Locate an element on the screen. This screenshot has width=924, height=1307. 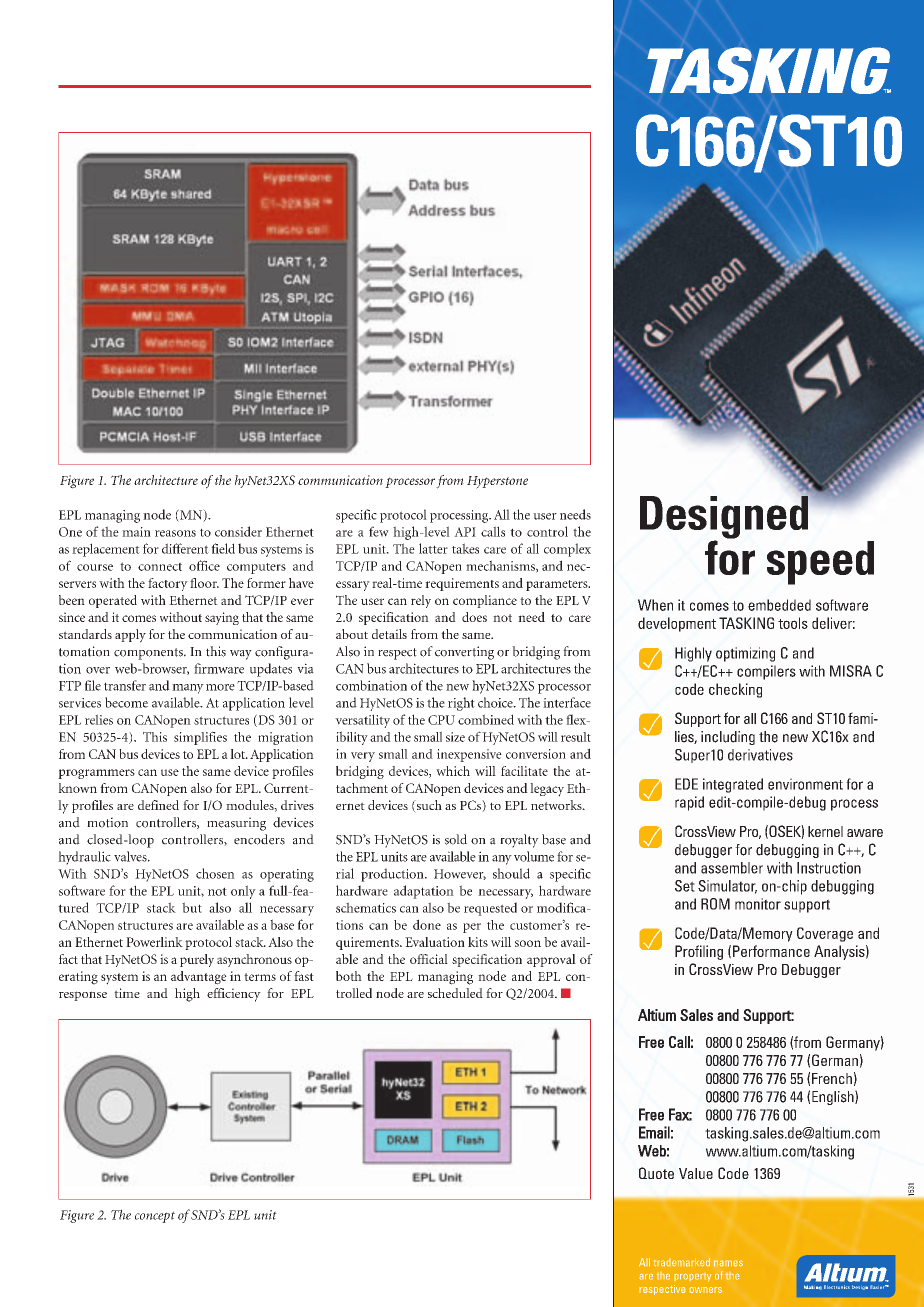
integrated is located at coordinates (733, 785).
